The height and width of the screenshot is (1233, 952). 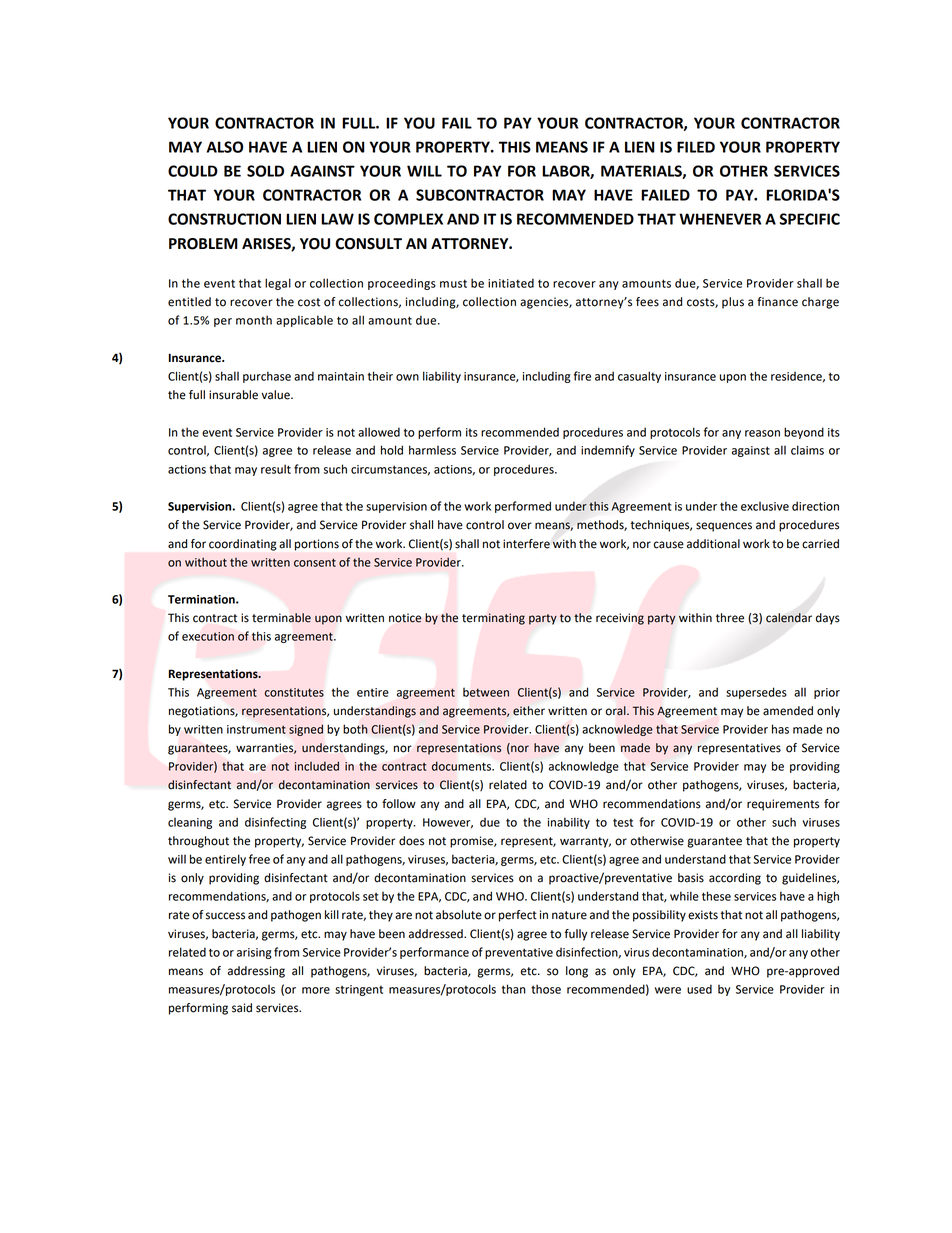 What do you see at coordinates (783, 805) in the screenshot?
I see `requirements` at bounding box center [783, 805].
